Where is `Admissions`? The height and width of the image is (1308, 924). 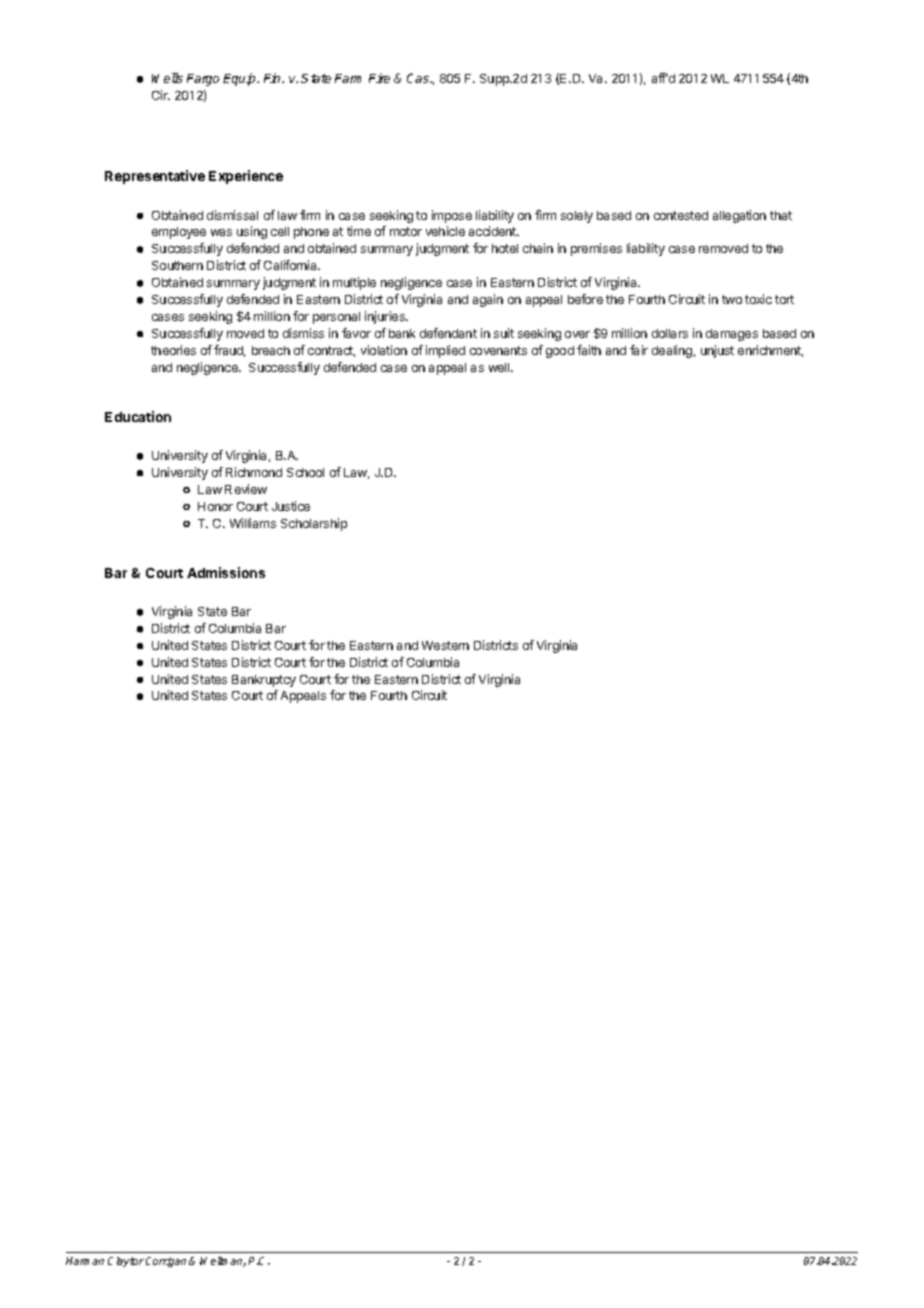 Admissions is located at coordinates (226, 572).
